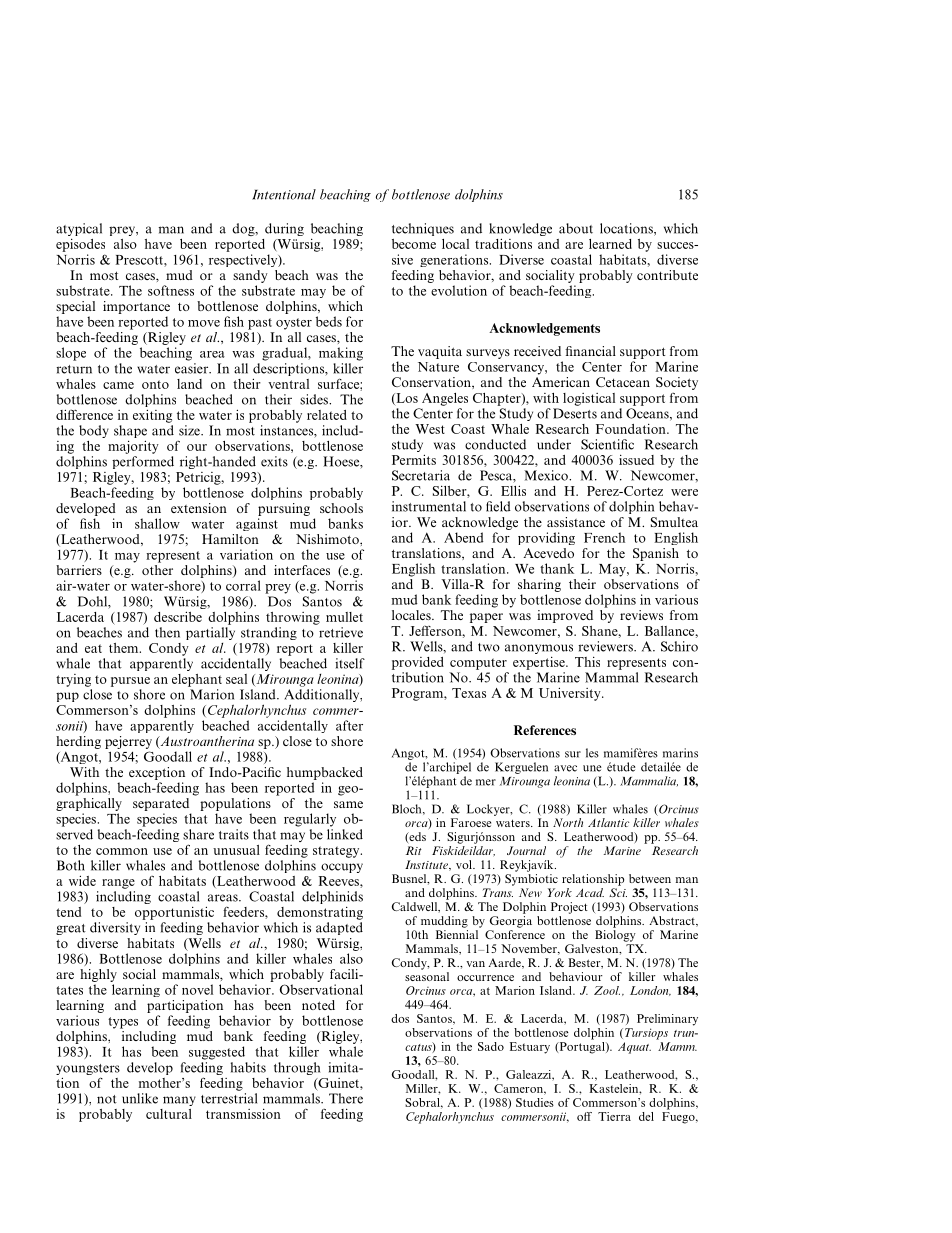  I want to click on softness, so click(171, 290).
